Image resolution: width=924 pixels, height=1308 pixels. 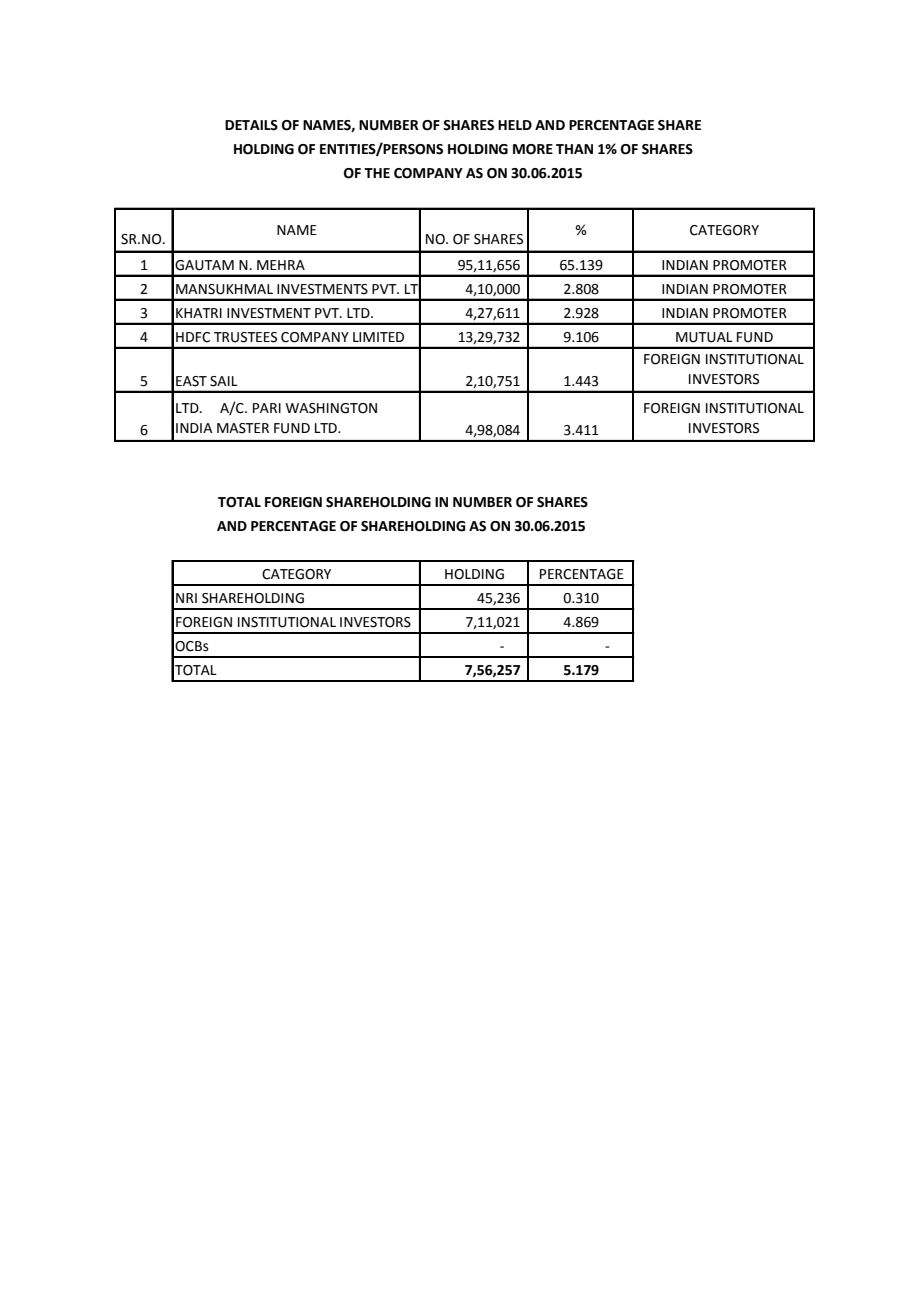 I want to click on KHATRI, so click(x=199, y=313).
